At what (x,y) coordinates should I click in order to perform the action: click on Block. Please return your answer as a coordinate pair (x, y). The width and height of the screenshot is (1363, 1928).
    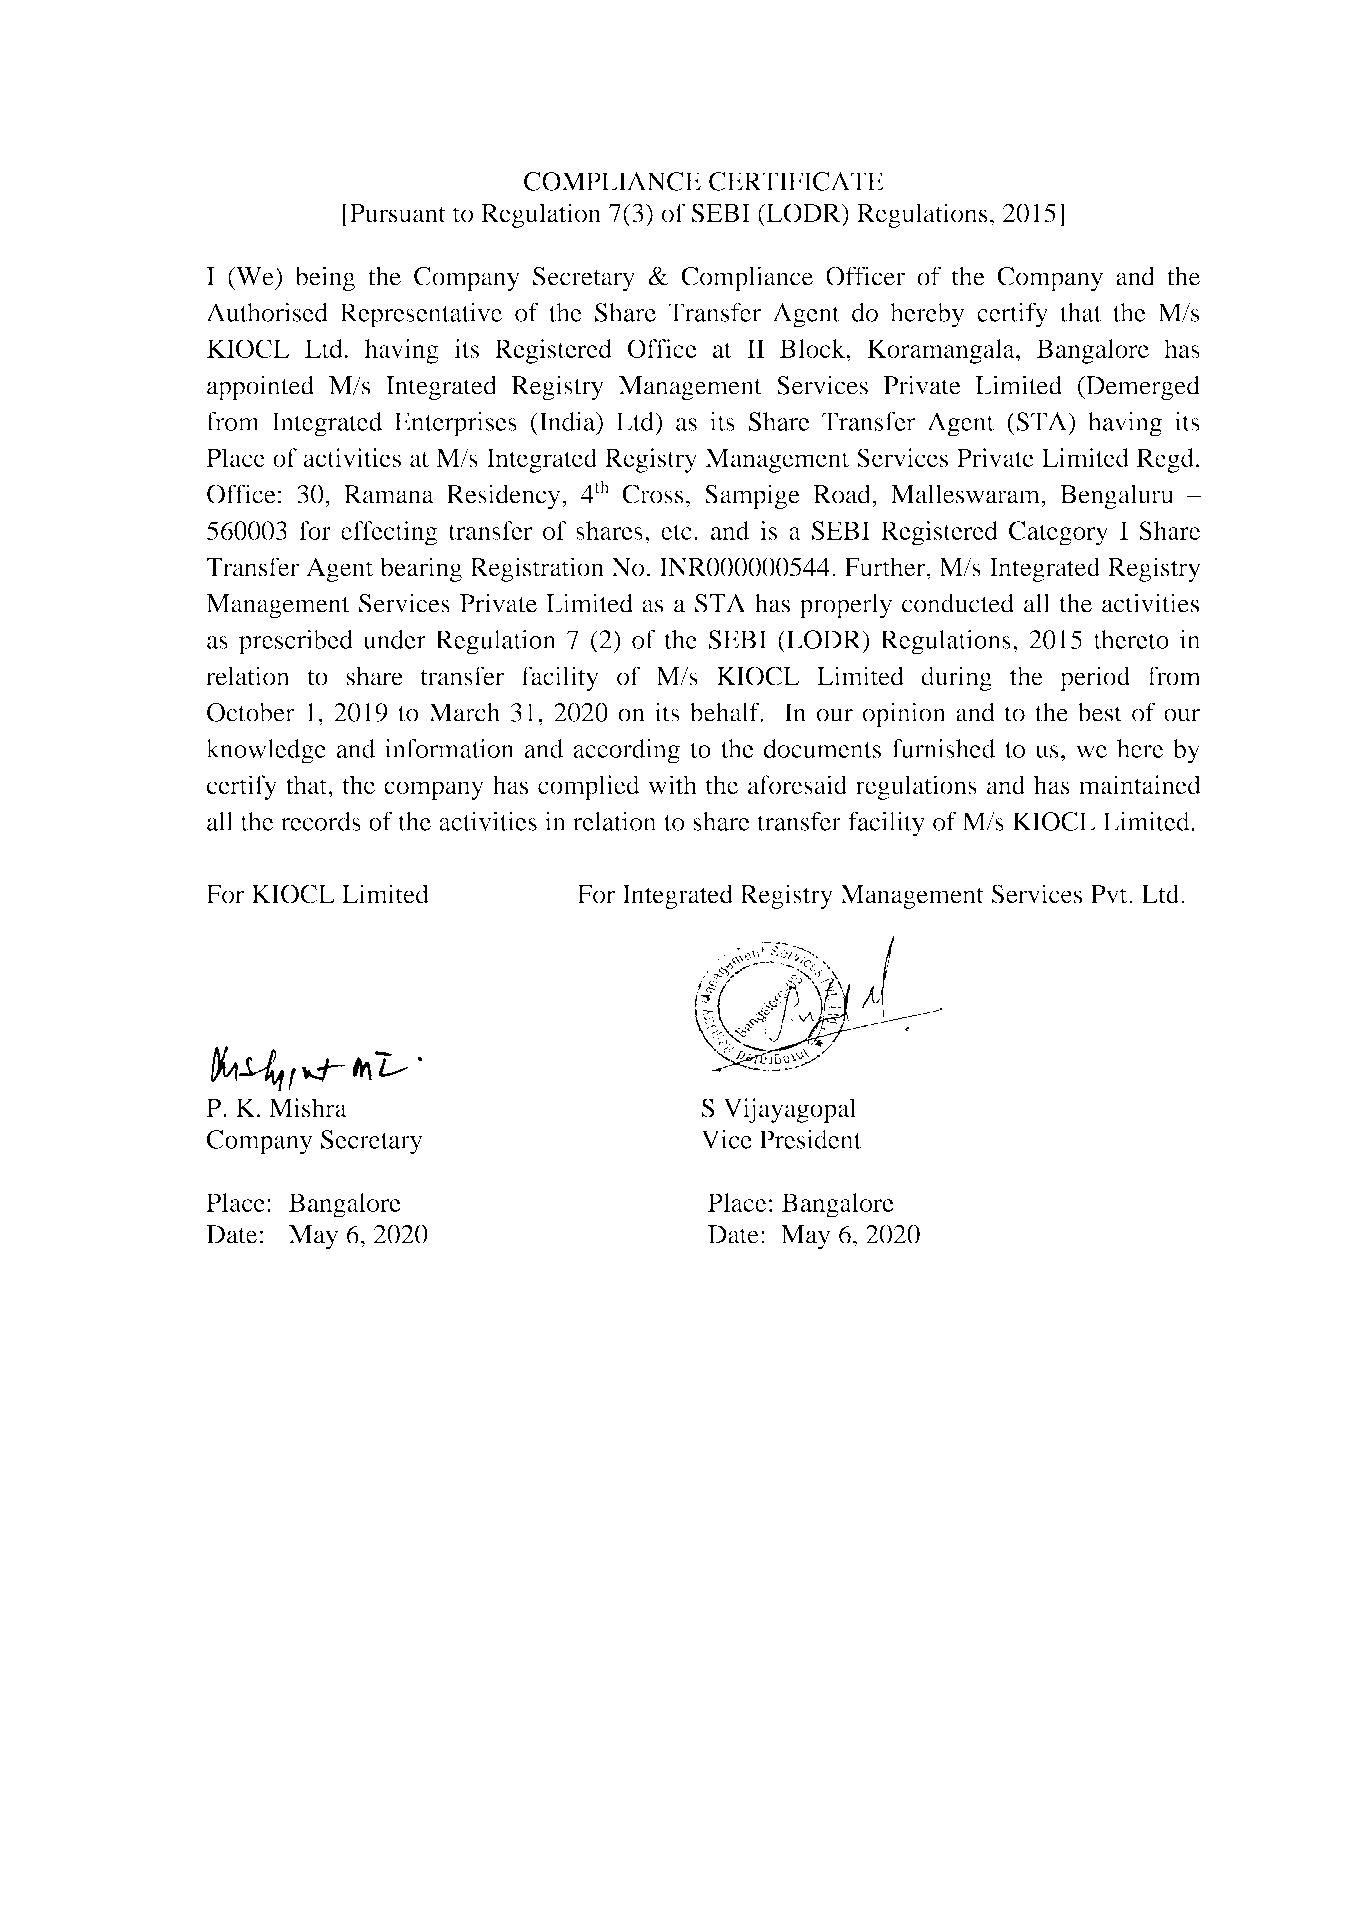
    Looking at the image, I should click on (814, 348).
